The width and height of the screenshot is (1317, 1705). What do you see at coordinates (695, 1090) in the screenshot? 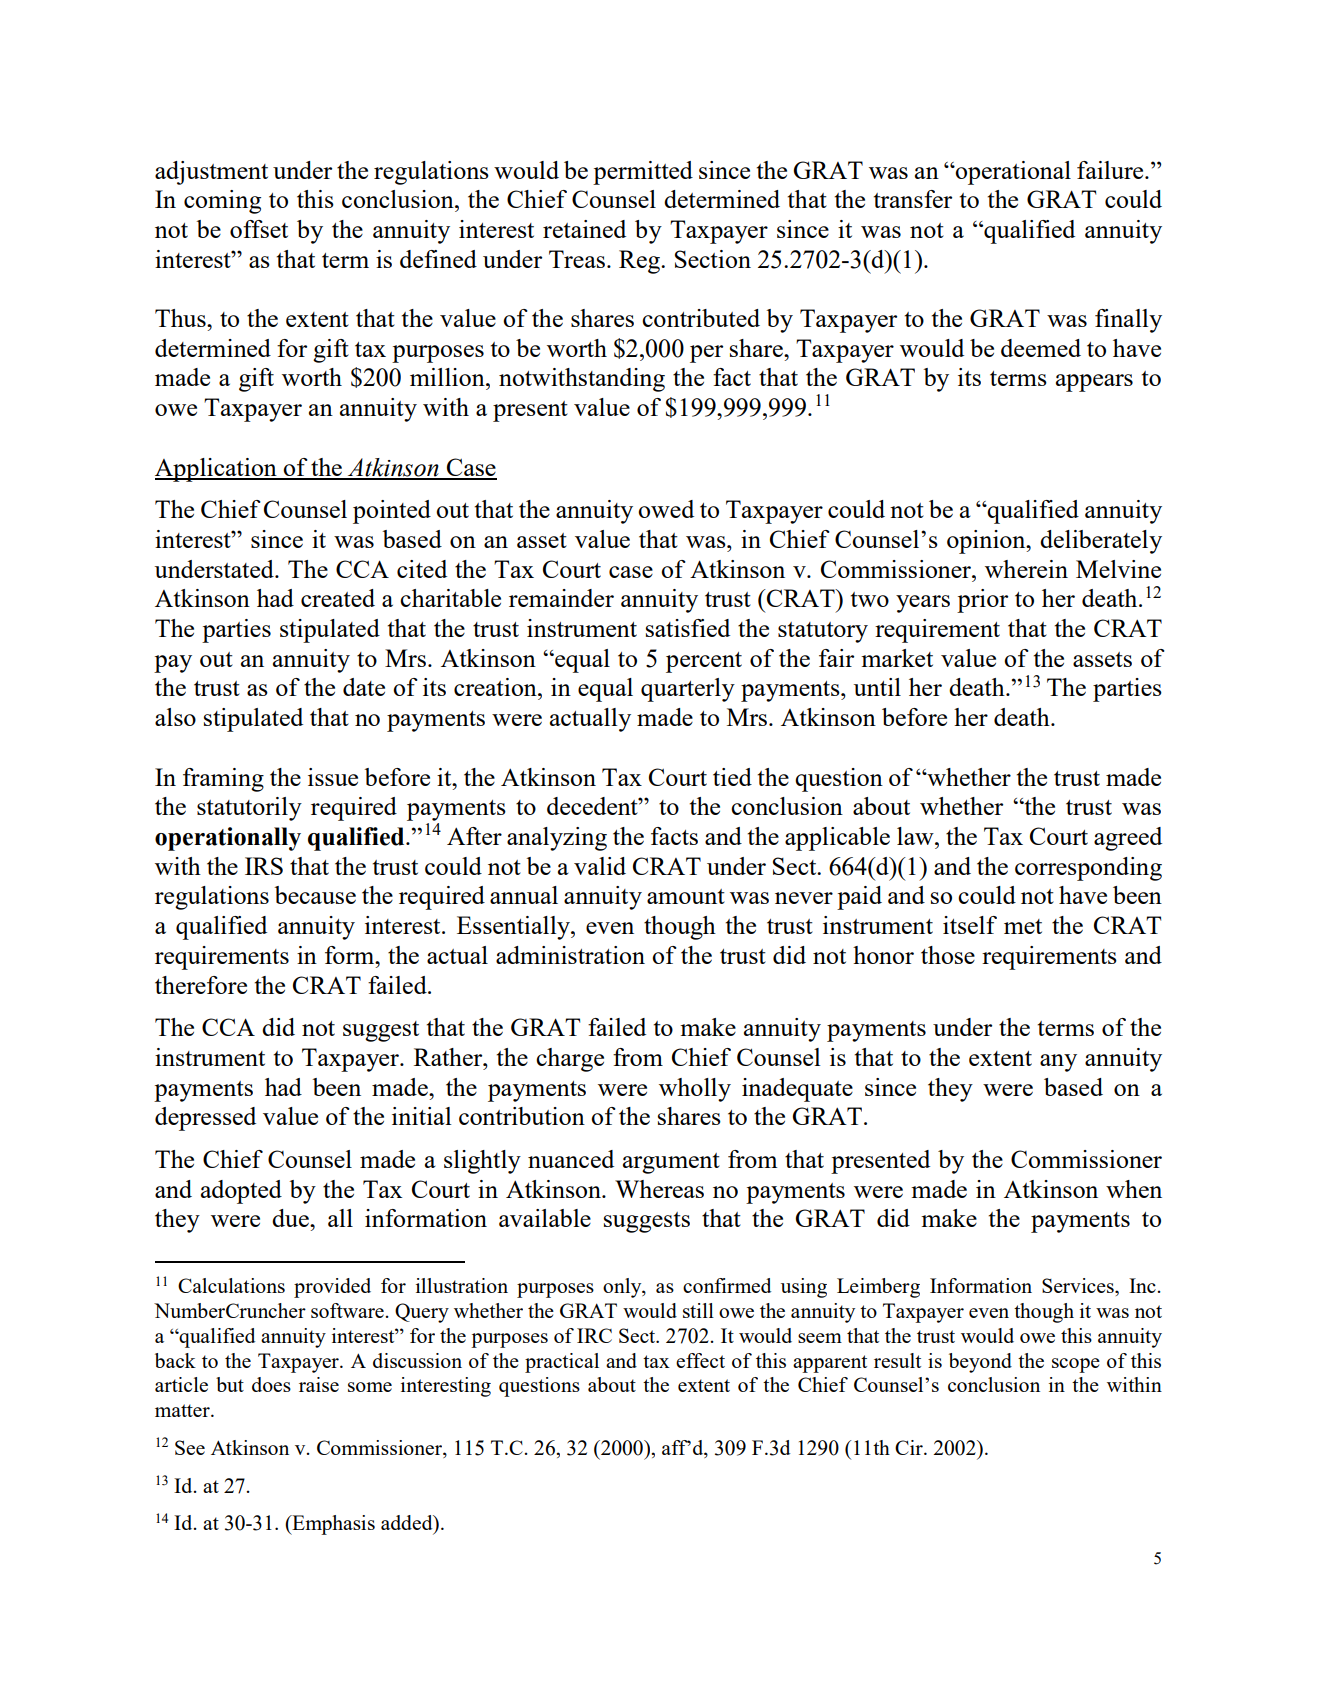
I see `wholly` at bounding box center [695, 1090].
